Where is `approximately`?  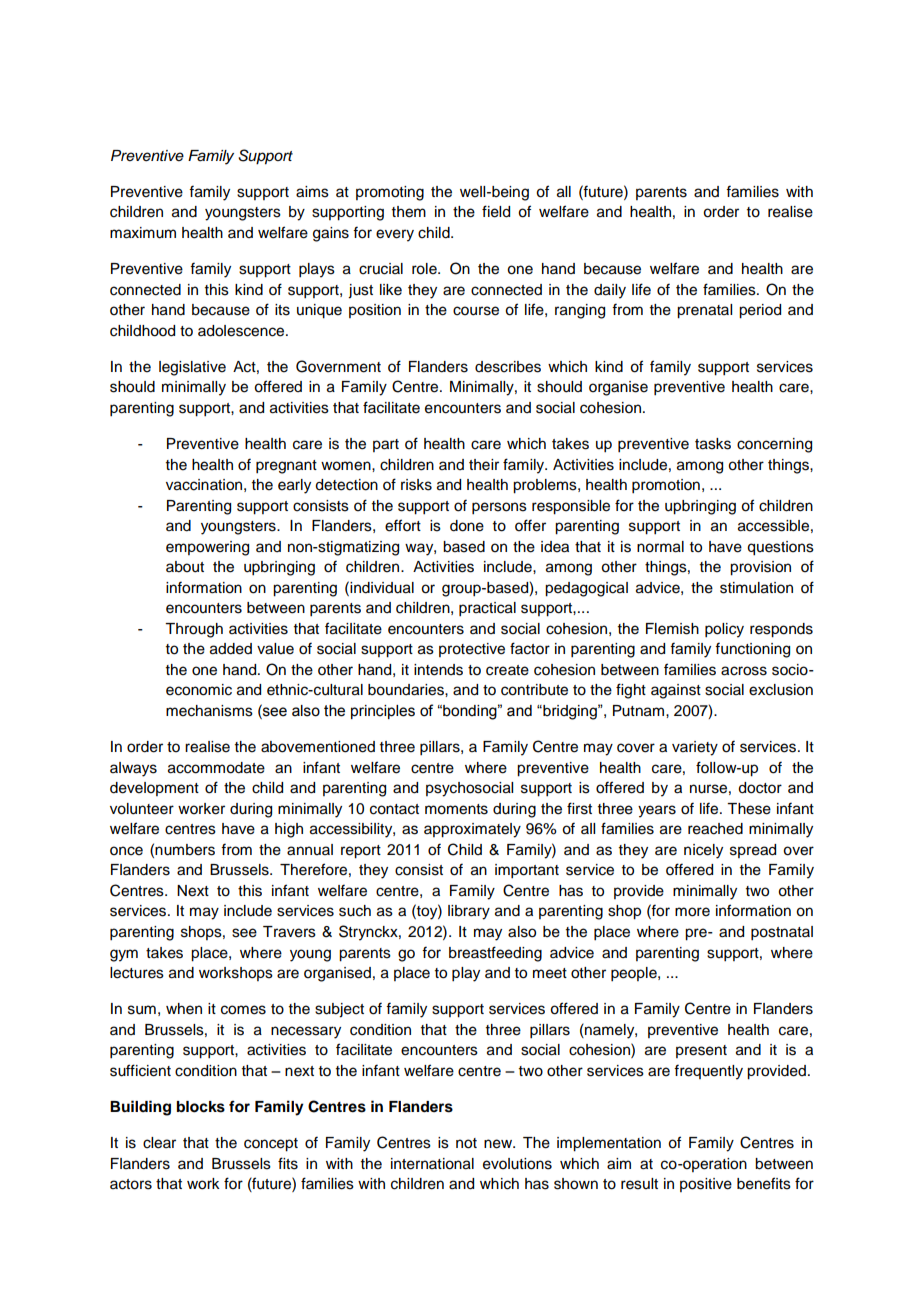 approximately is located at coordinates (472, 830).
